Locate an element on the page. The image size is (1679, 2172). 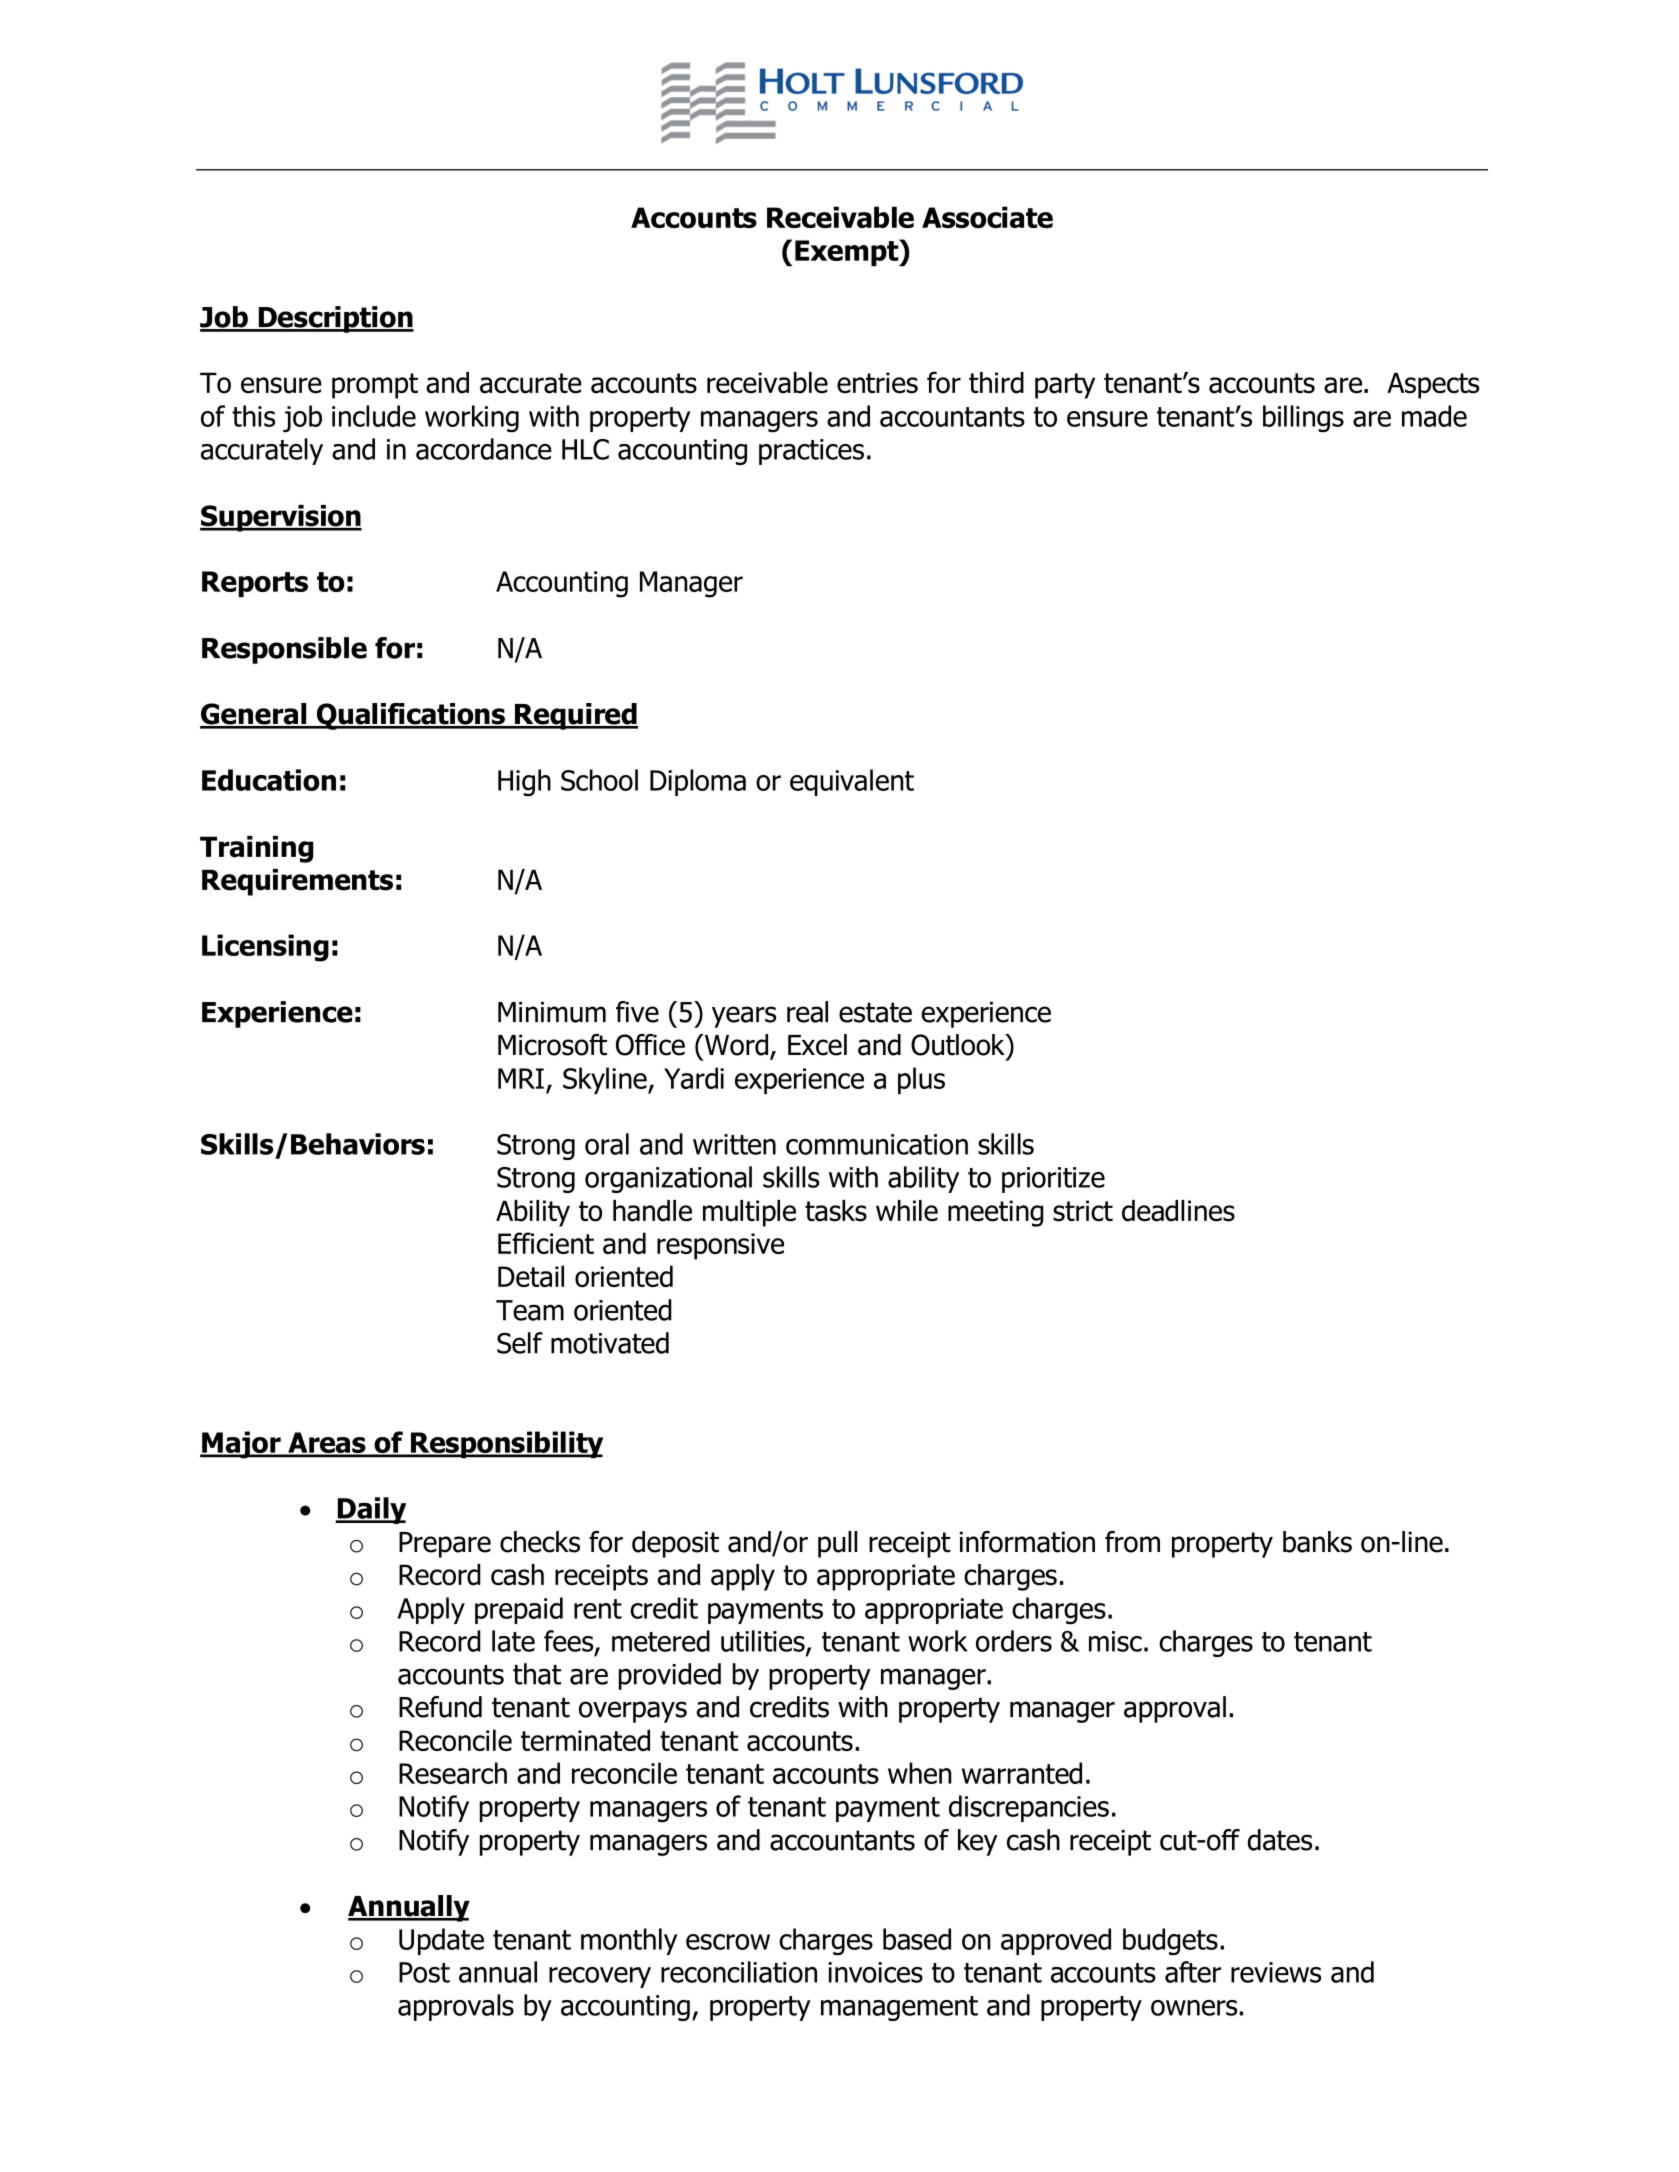
entries is located at coordinates (877, 383).
